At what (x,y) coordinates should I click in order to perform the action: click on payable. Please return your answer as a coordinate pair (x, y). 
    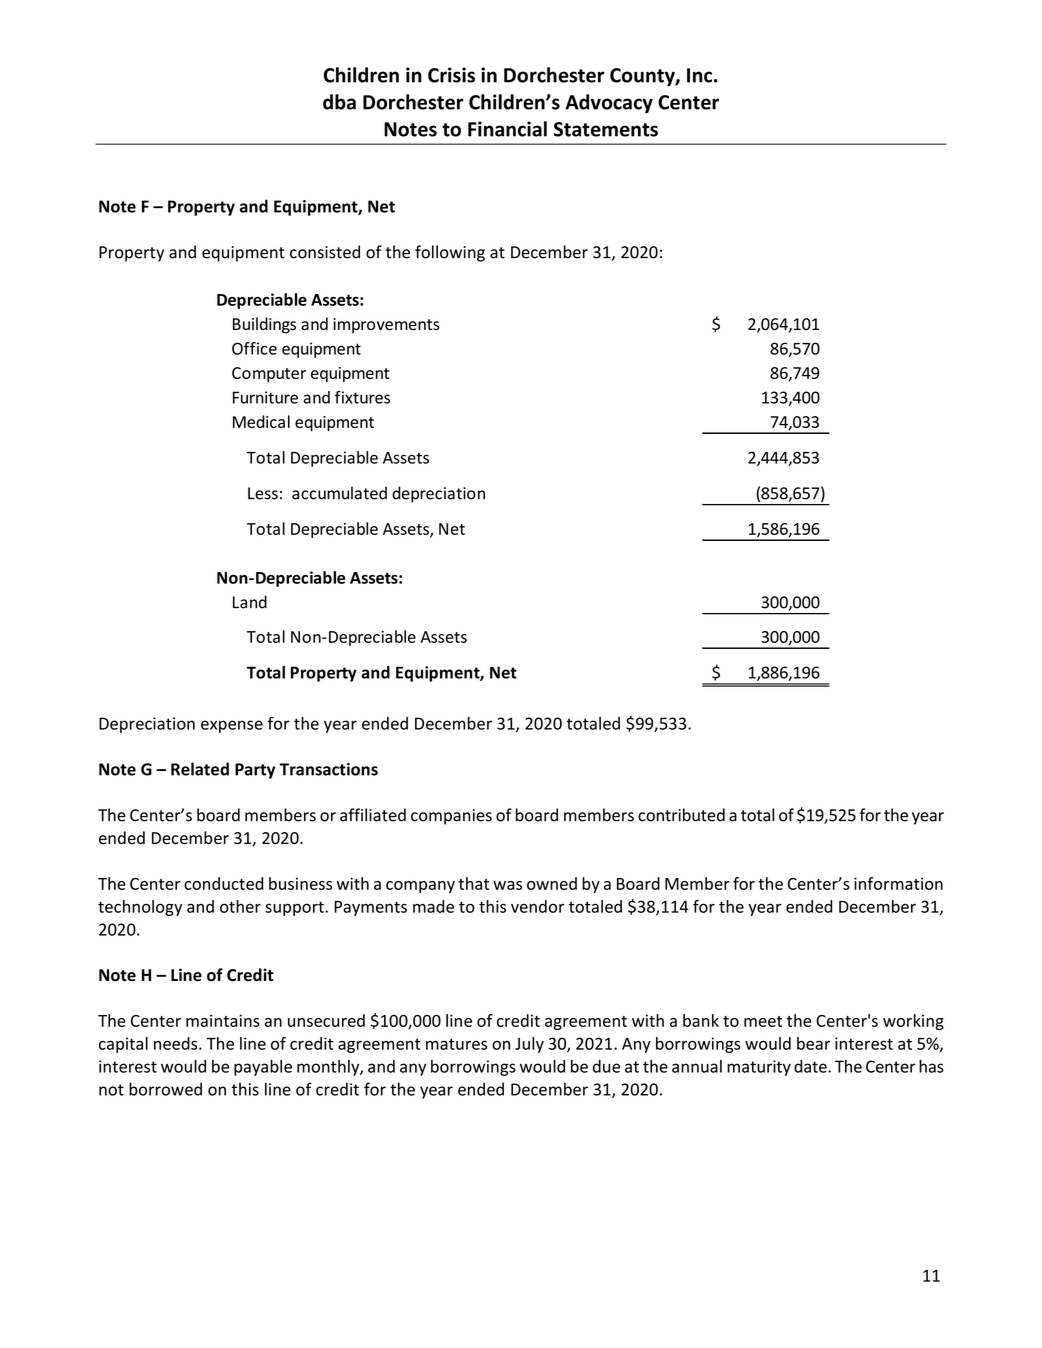
    Looking at the image, I should click on (263, 1068).
